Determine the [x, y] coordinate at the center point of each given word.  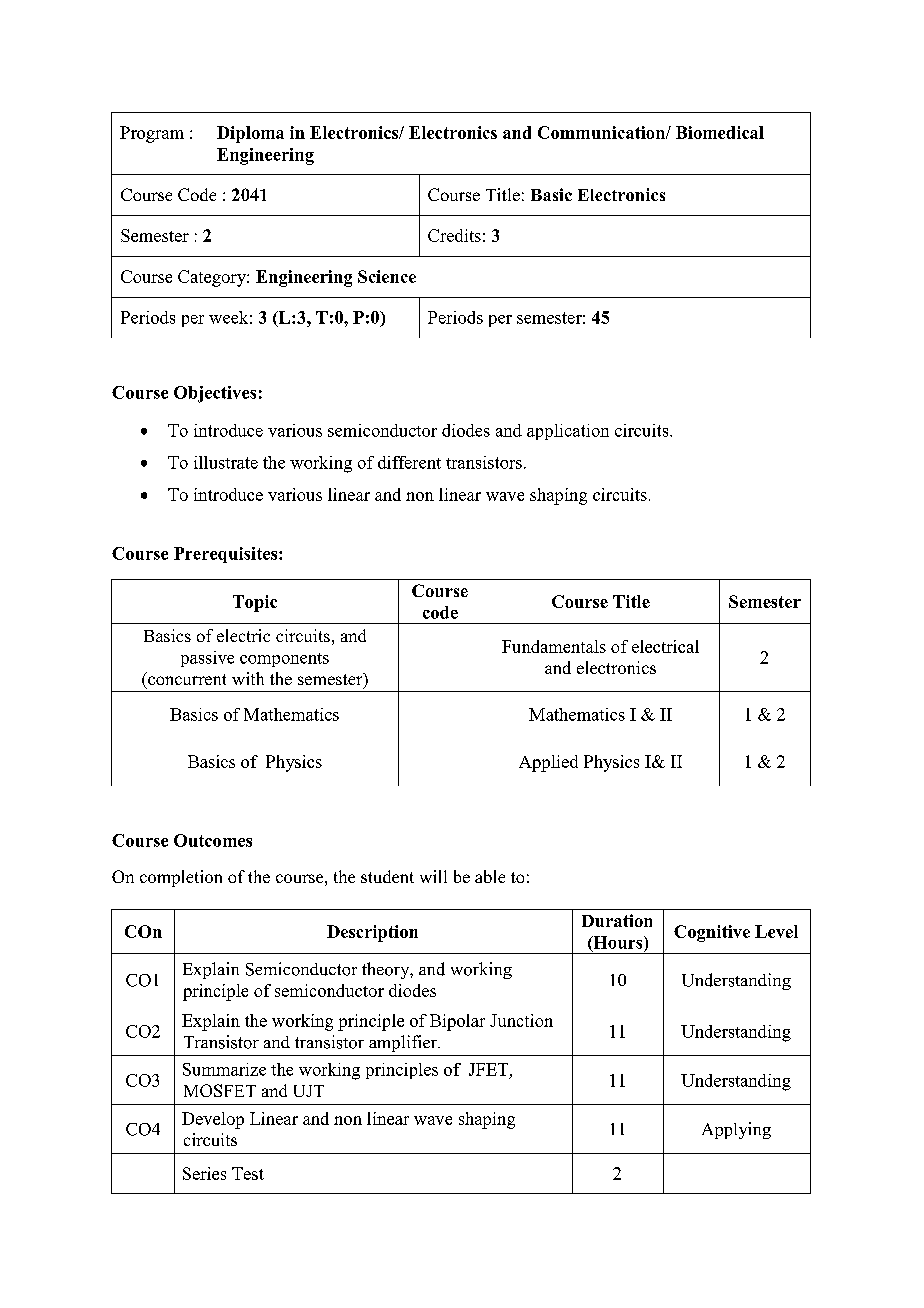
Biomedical [720, 132]
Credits [454, 235]
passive [207, 659]
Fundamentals [554, 646]
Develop [213, 1120]
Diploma [250, 134]
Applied [548, 763]
